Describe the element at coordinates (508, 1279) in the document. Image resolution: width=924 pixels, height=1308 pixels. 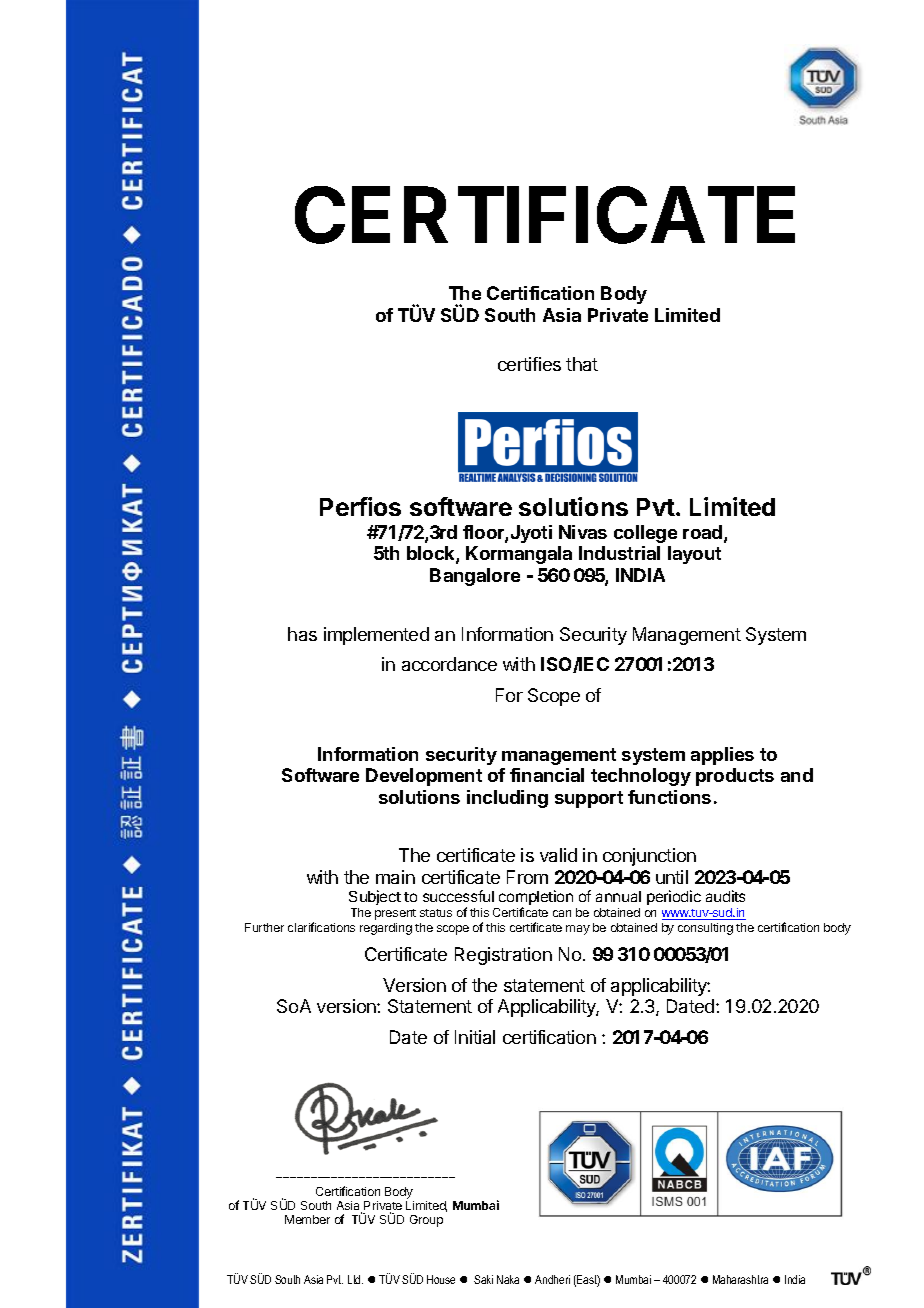
I see `Naka` at that location.
